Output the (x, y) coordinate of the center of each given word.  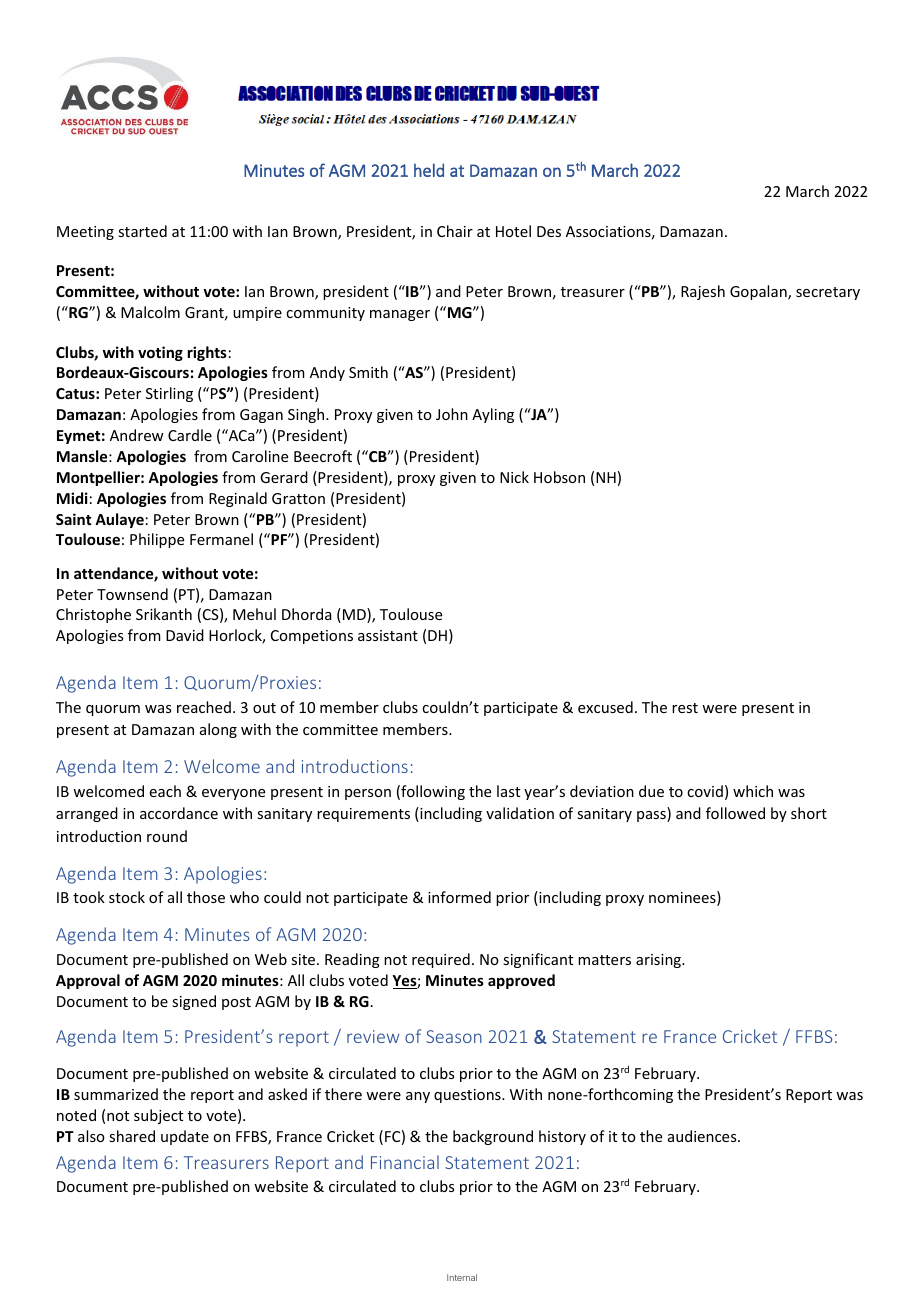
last (508, 791)
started (142, 231)
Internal (462, 1277)
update (185, 1137)
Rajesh (703, 292)
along (218, 730)
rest (685, 708)
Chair (455, 231)
